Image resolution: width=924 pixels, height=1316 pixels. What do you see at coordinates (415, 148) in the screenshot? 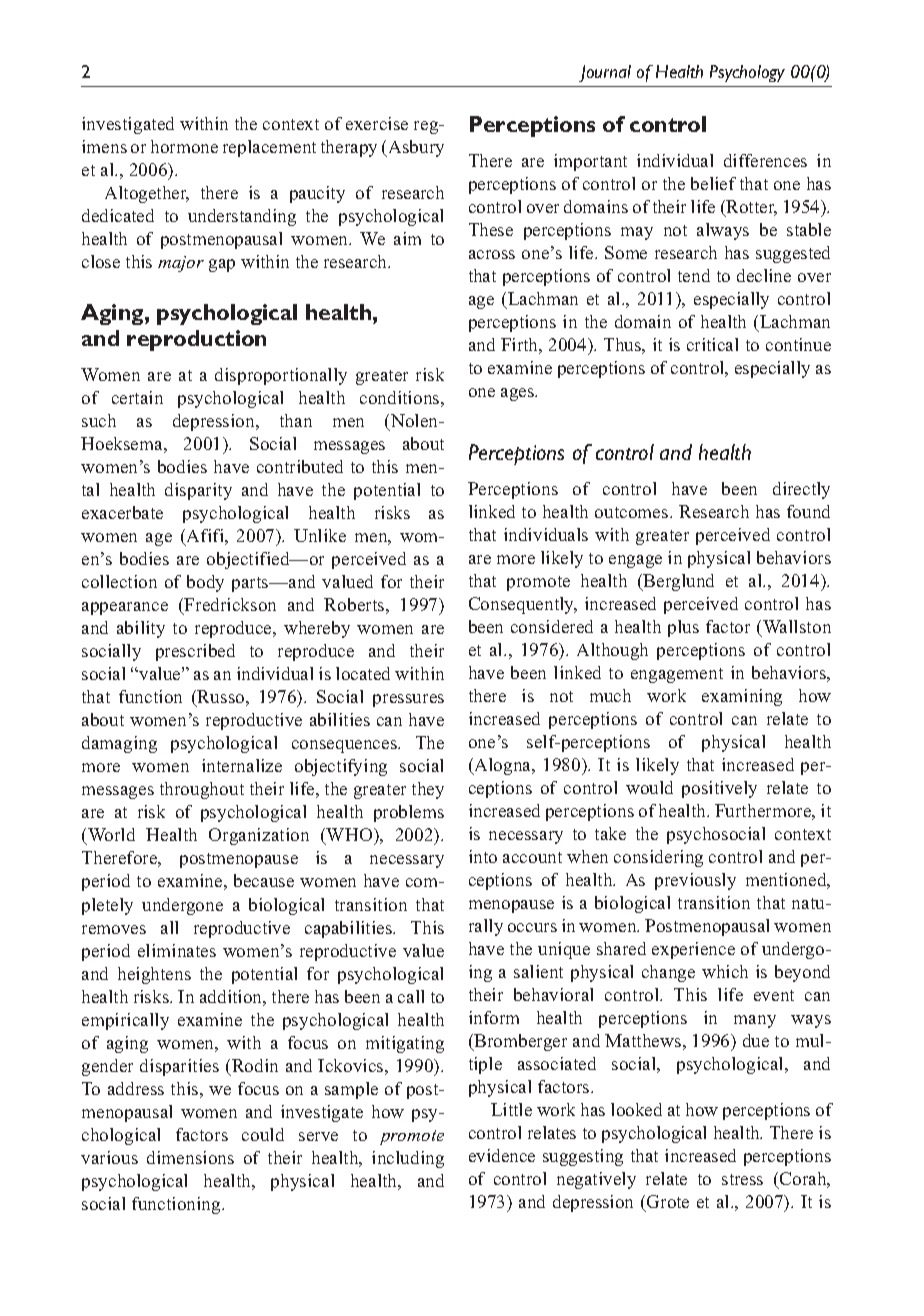
I see `Asbury` at bounding box center [415, 148].
